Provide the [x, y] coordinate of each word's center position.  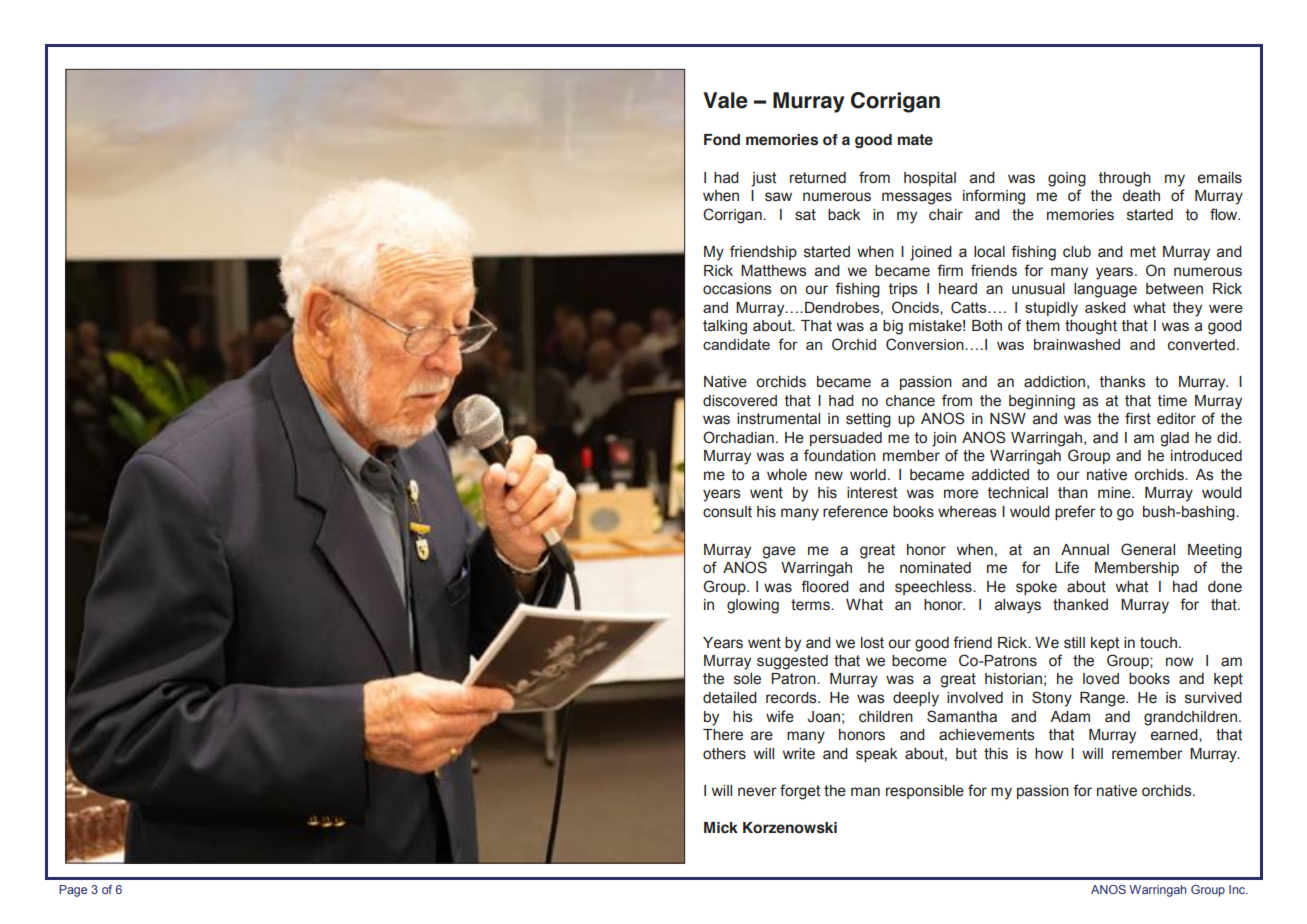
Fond [722, 140]
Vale [725, 100]
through [1125, 179]
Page [73, 891]
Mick [721, 828]
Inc [1238, 889]
